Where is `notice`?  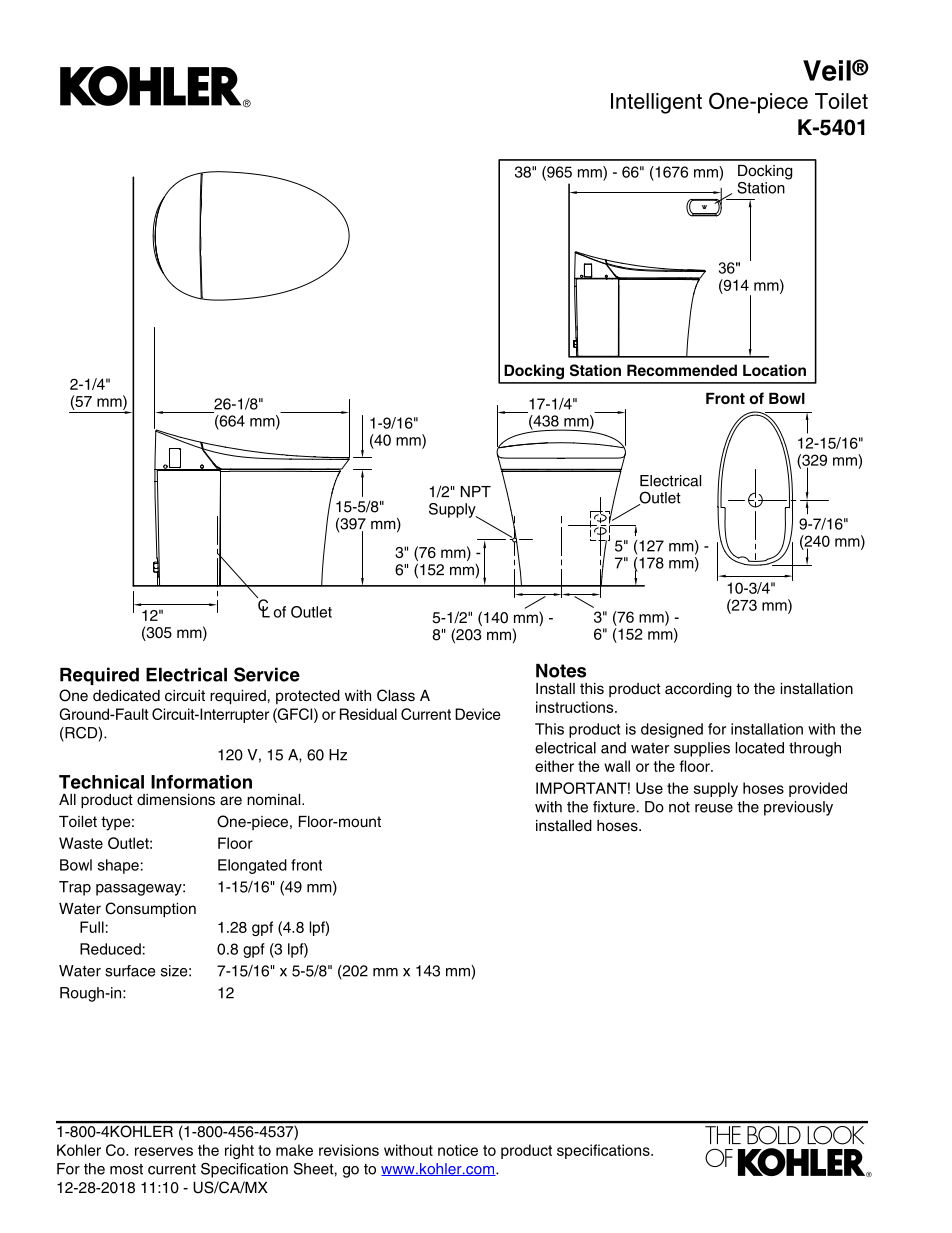 notice is located at coordinates (458, 1150).
